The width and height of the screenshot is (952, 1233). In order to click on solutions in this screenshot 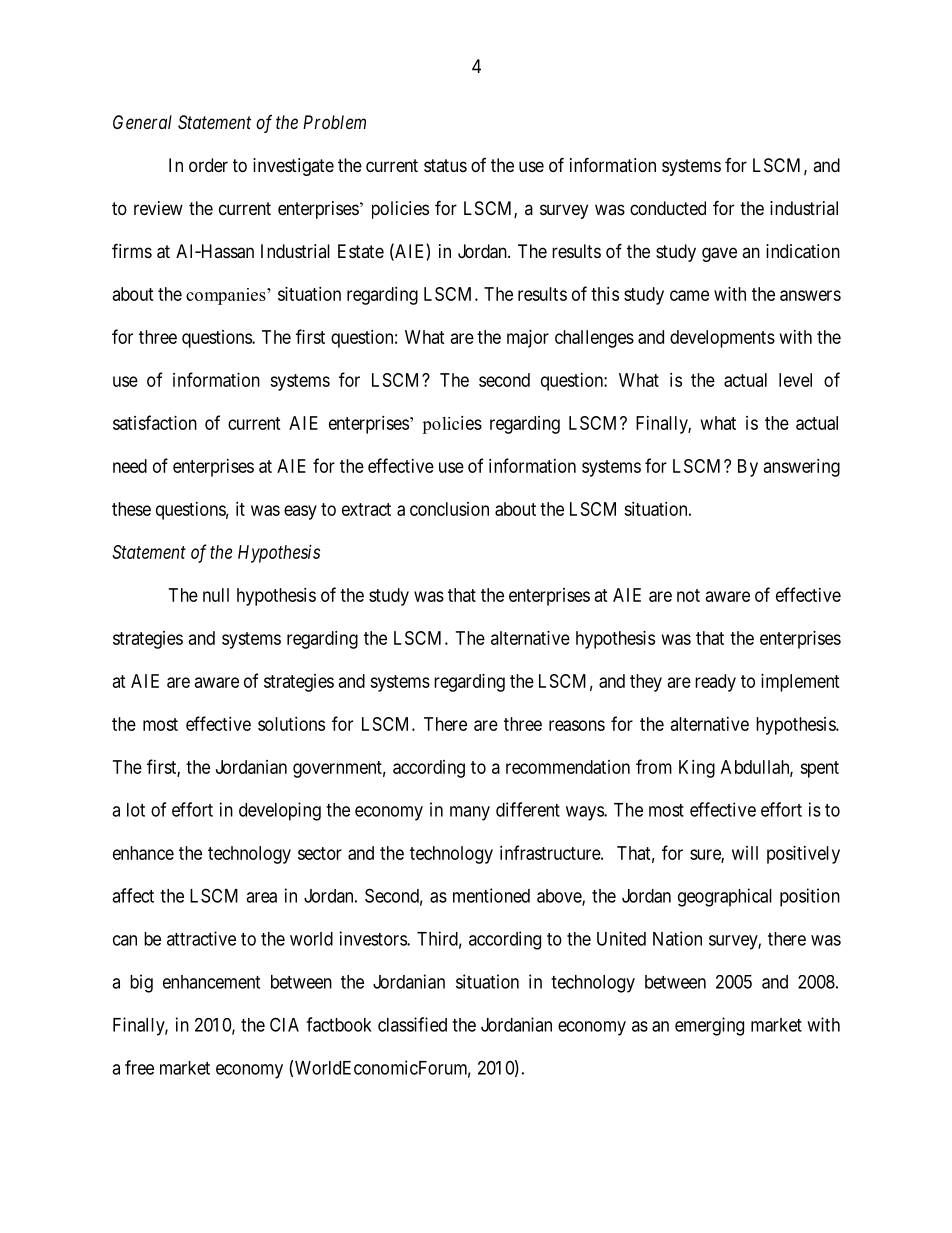, I will do `click(291, 724)`.
